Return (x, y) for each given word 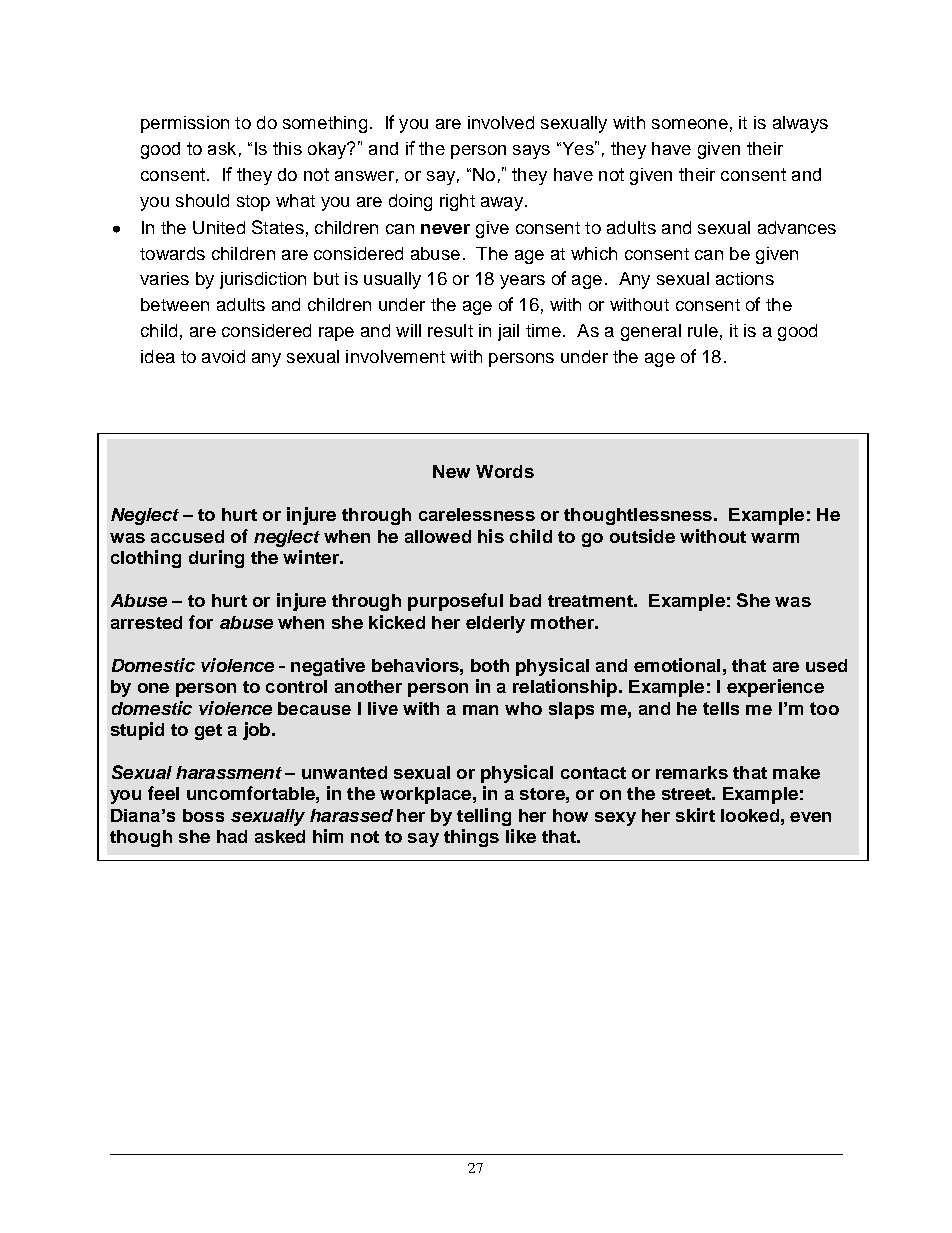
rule (703, 330)
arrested (146, 622)
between (175, 304)
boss (203, 815)
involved (501, 122)
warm (775, 538)
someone (690, 124)
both (490, 665)
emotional (677, 665)
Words (505, 471)
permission (185, 124)
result (450, 330)
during (216, 559)
